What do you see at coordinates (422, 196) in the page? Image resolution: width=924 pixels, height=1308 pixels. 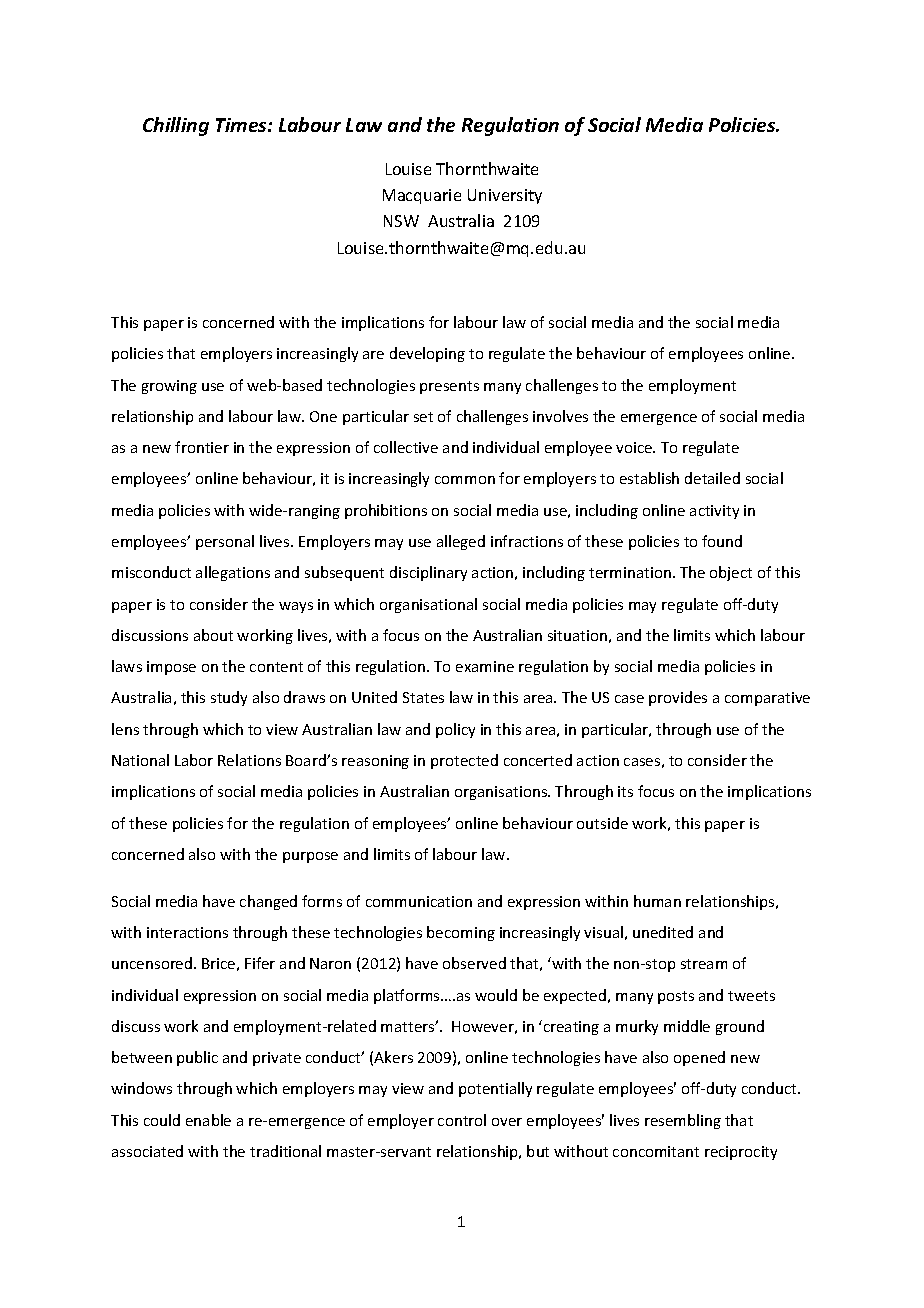 I see `Macquarie` at bounding box center [422, 196].
